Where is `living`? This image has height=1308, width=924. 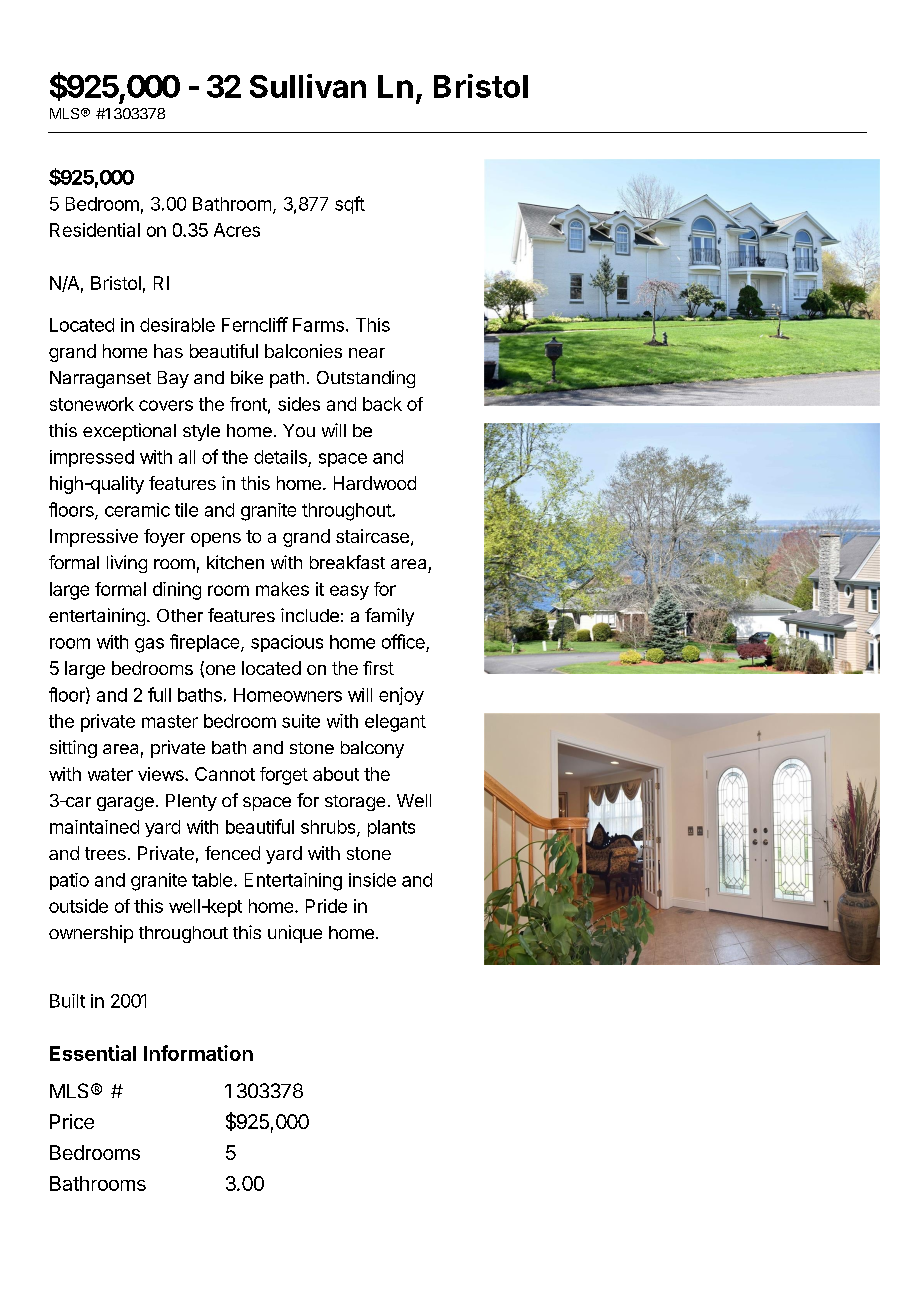 living is located at coordinates (127, 564).
